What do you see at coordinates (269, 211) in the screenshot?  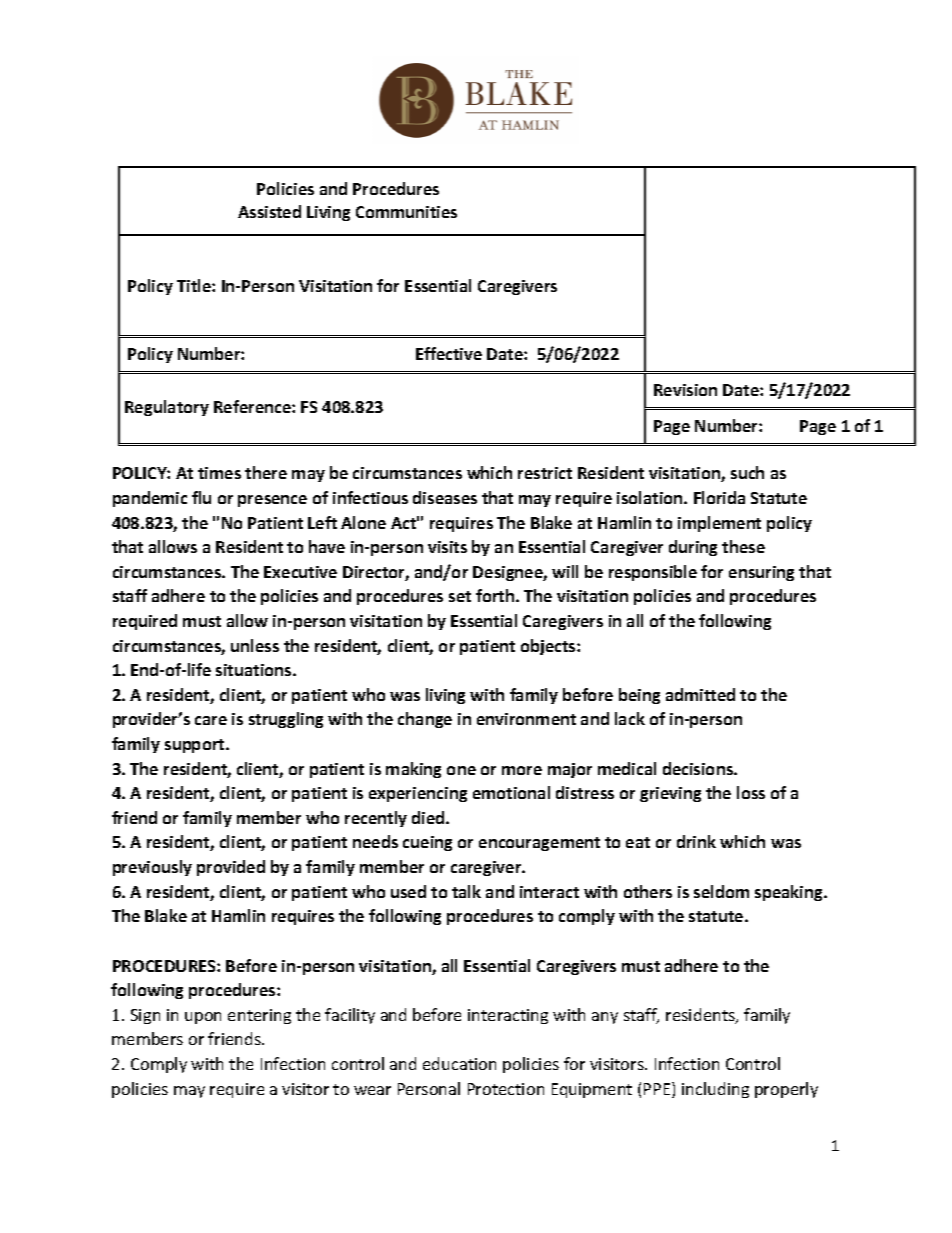 I see `Assisted` at bounding box center [269, 211].
